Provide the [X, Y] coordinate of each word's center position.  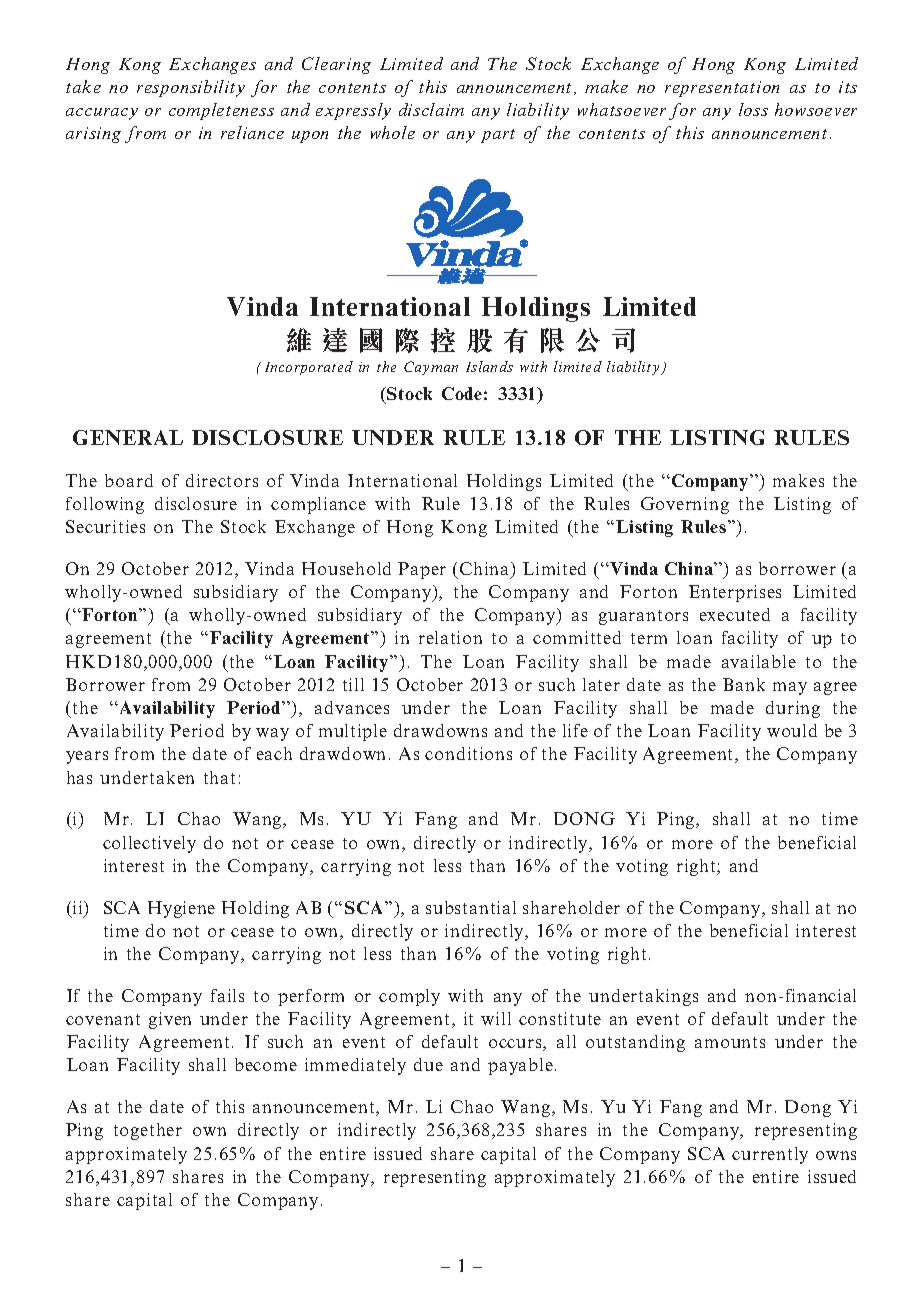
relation [450, 637]
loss [753, 109]
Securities [105, 526]
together [148, 1131]
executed [735, 614]
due [428, 1064]
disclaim [431, 109]
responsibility [191, 88]
